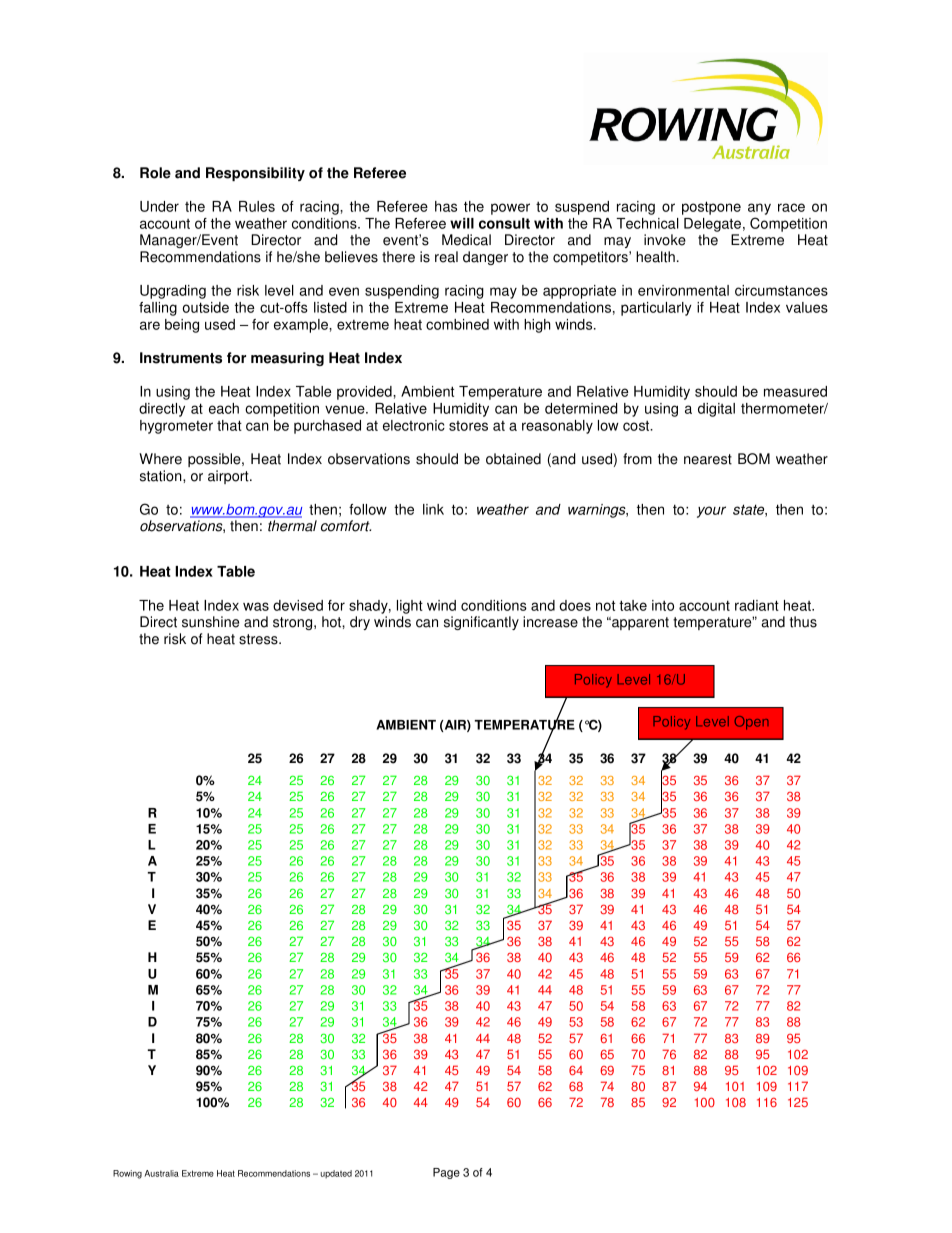 This screenshot has width=952, height=1233. I want to click on stress, so click(259, 639).
